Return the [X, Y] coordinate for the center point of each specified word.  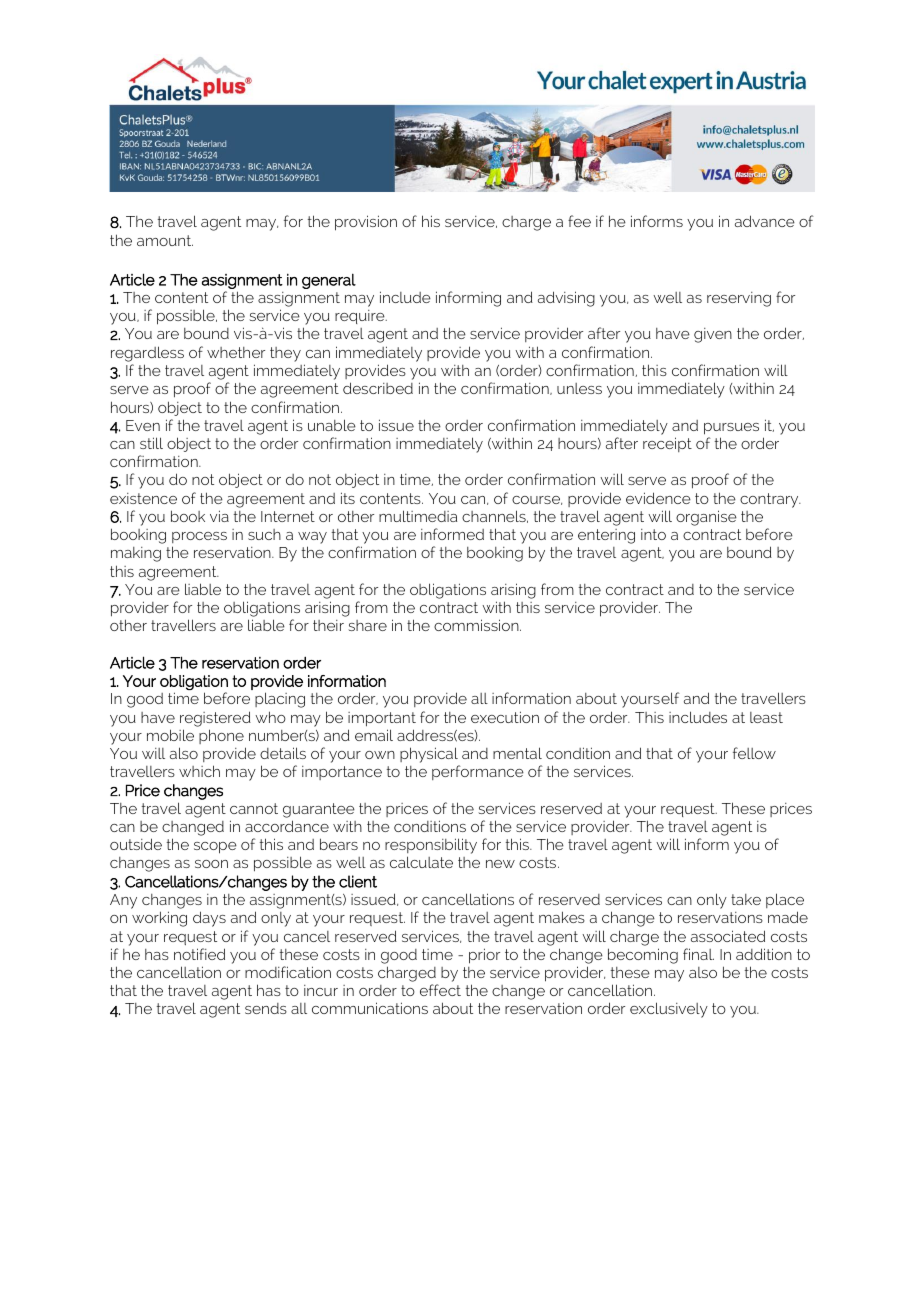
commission [477, 625]
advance [765, 221]
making [136, 554]
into [653, 534]
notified [199, 954]
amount [165, 240]
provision [366, 223]
